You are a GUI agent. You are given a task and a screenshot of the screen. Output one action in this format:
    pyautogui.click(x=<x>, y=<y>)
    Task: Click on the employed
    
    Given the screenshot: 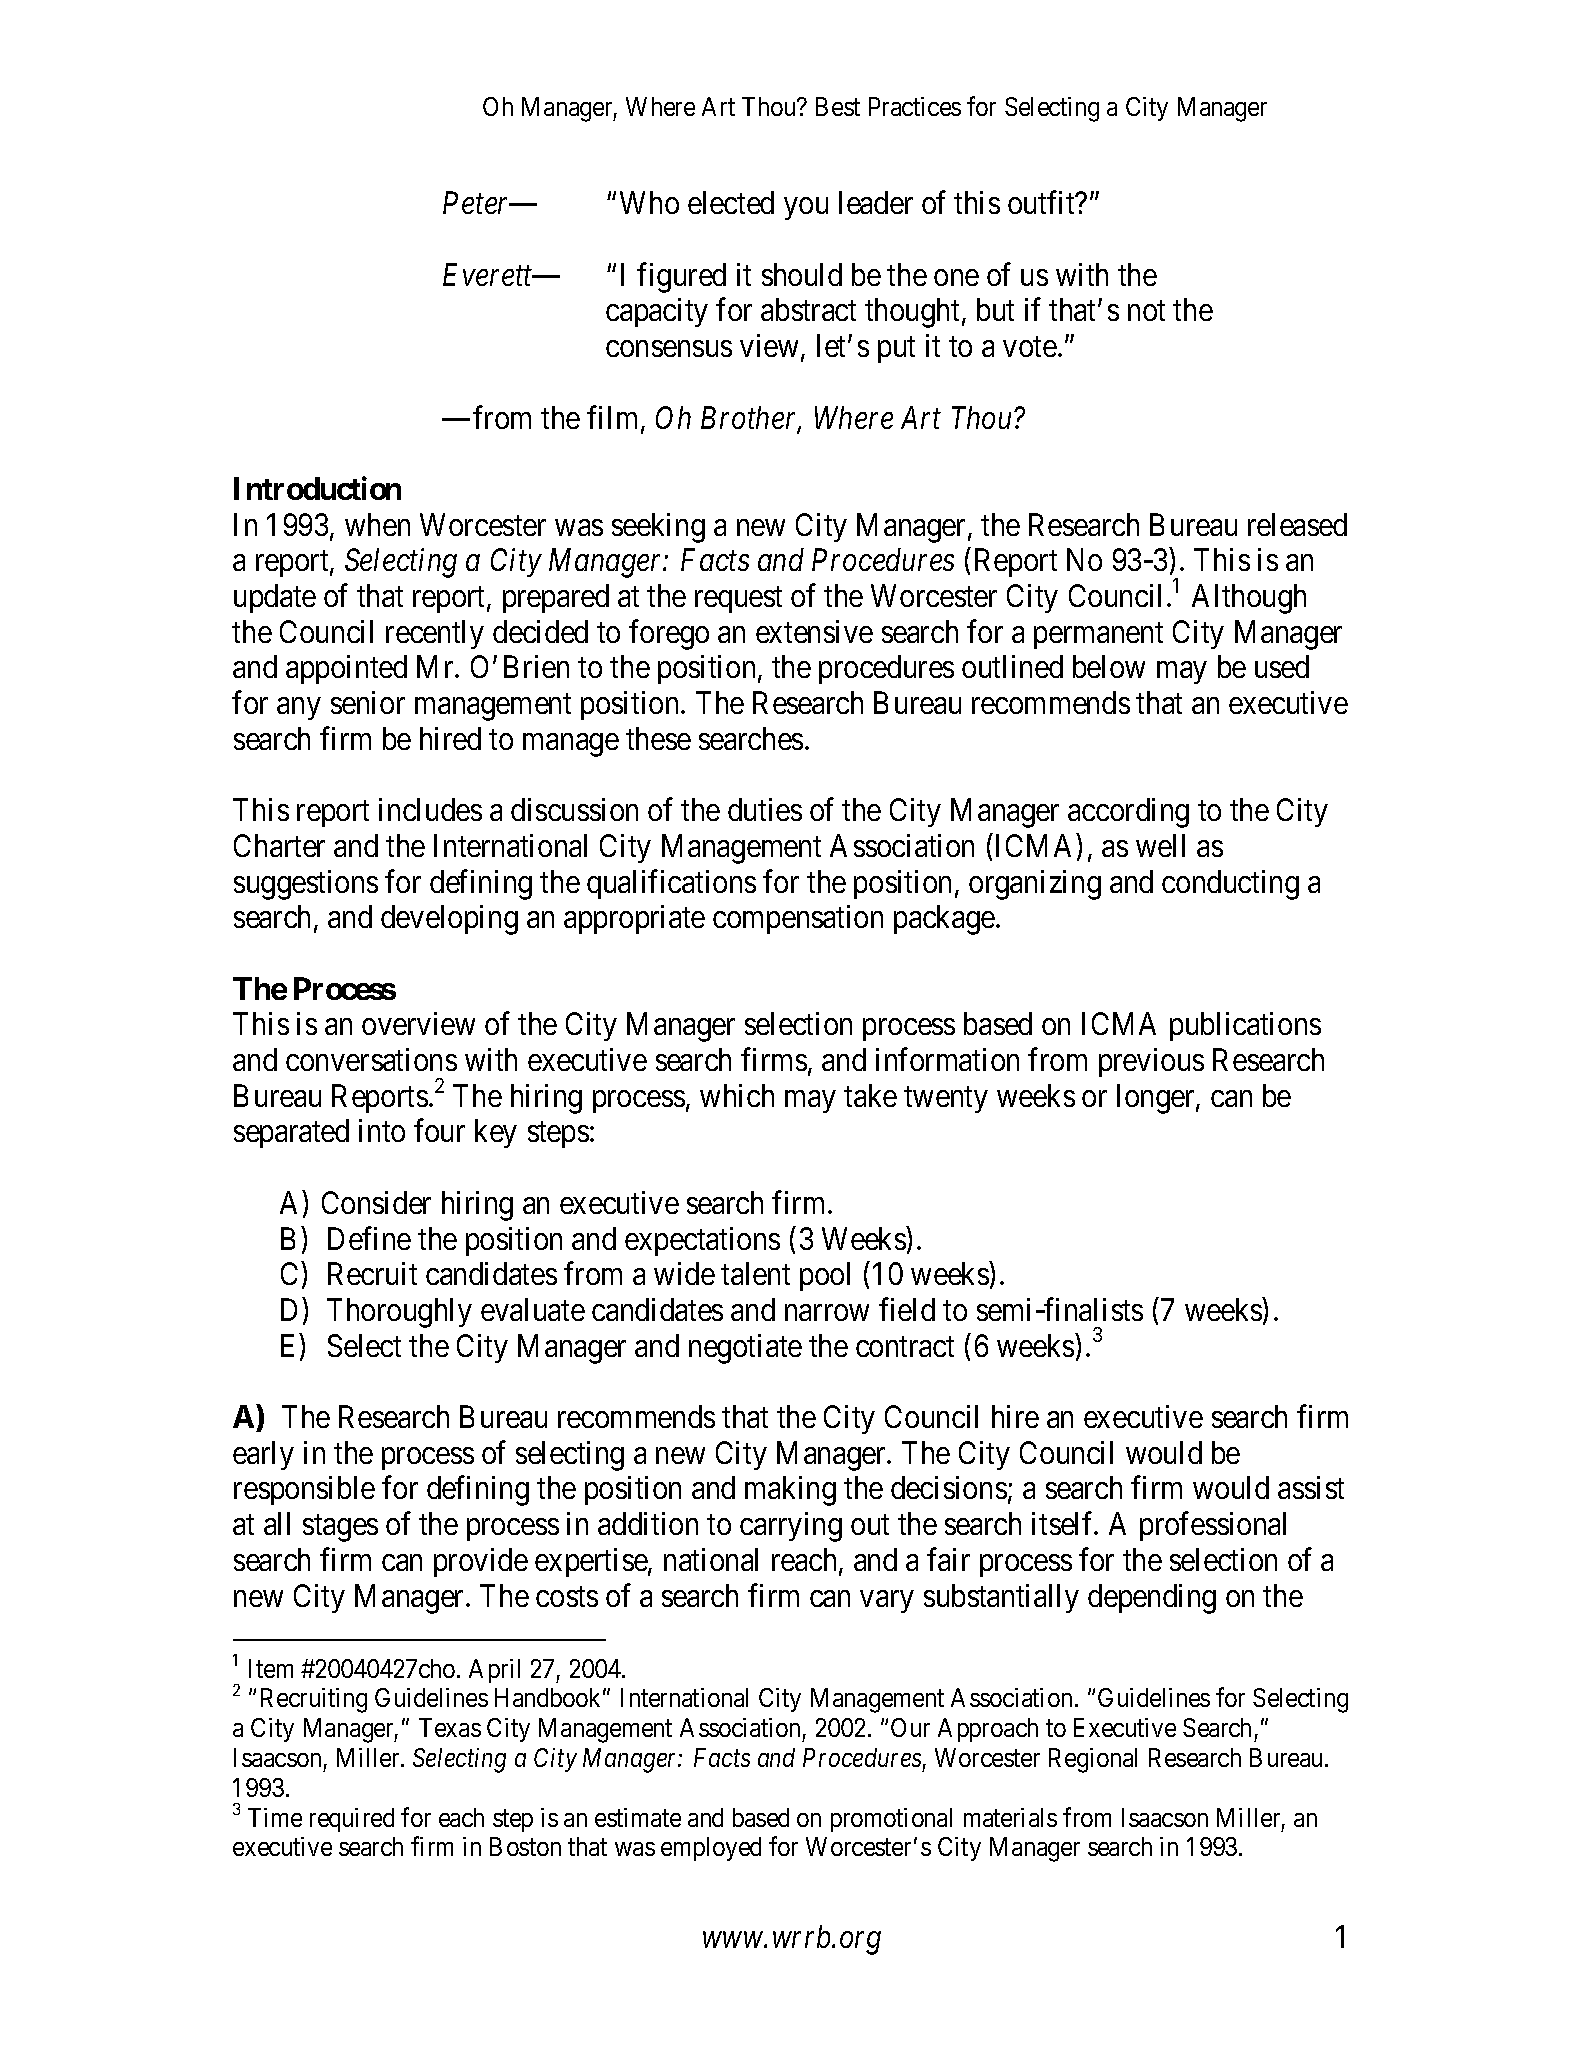 What is the action you would take?
    pyautogui.click(x=711, y=1849)
